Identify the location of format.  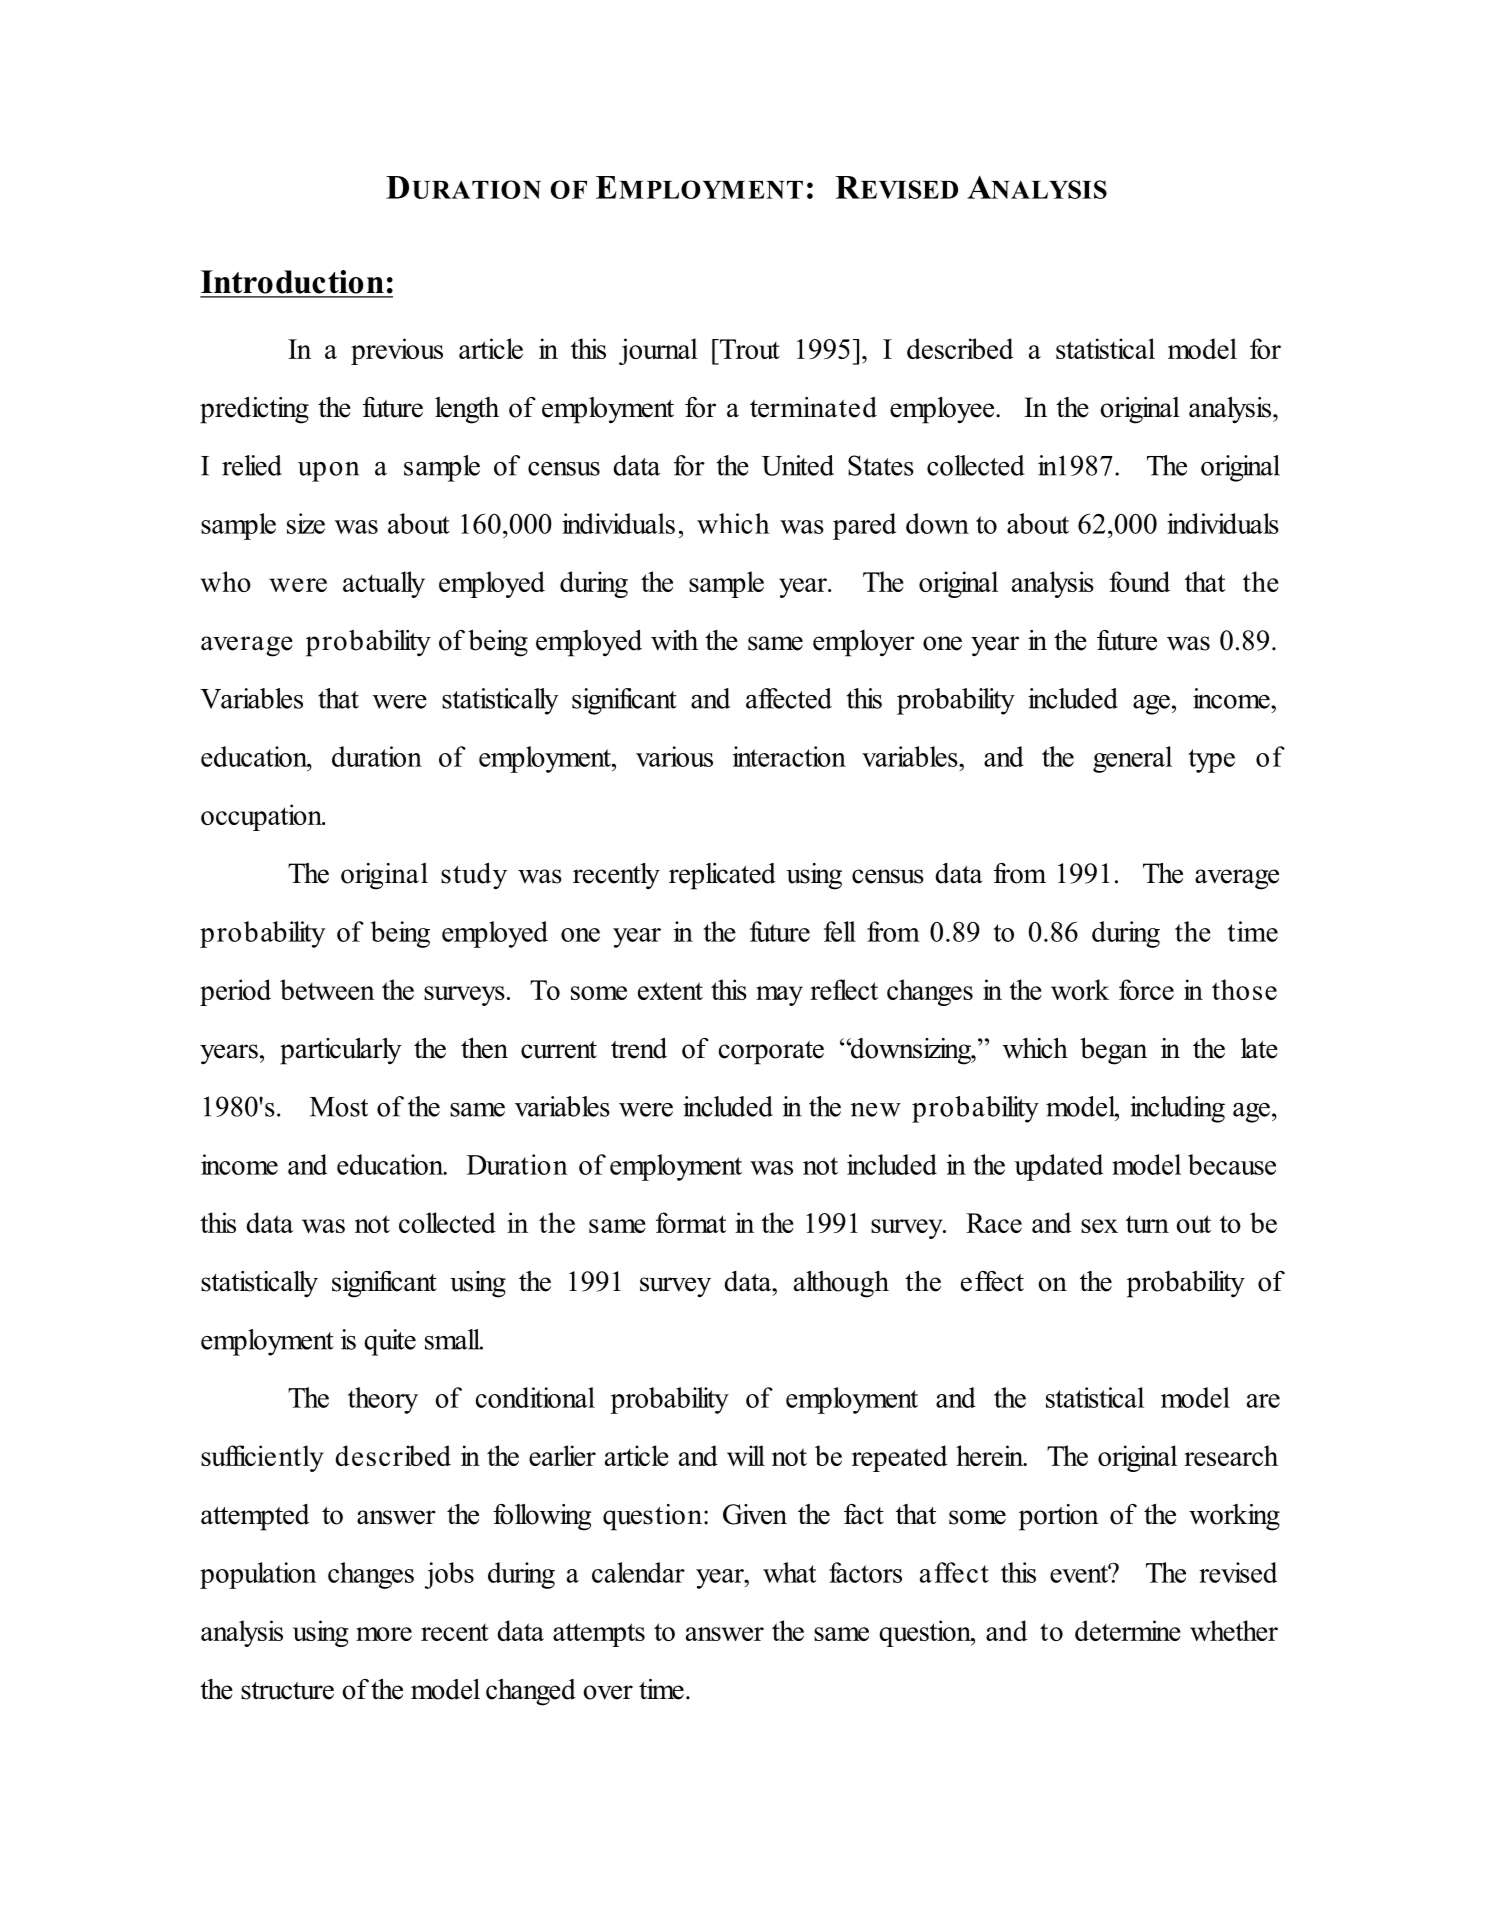
(691, 1222).
